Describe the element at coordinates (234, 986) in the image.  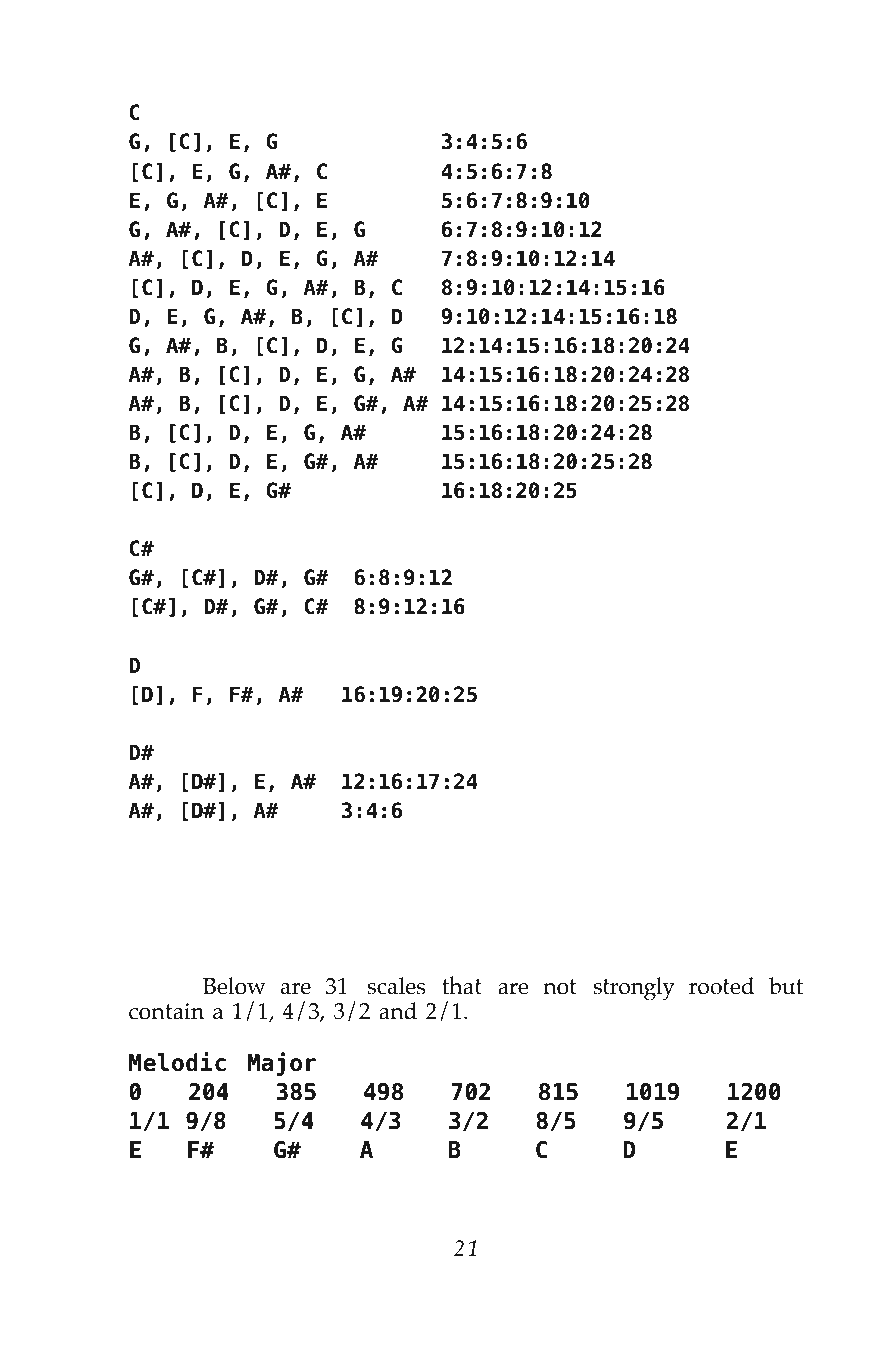
I see `Below` at that location.
